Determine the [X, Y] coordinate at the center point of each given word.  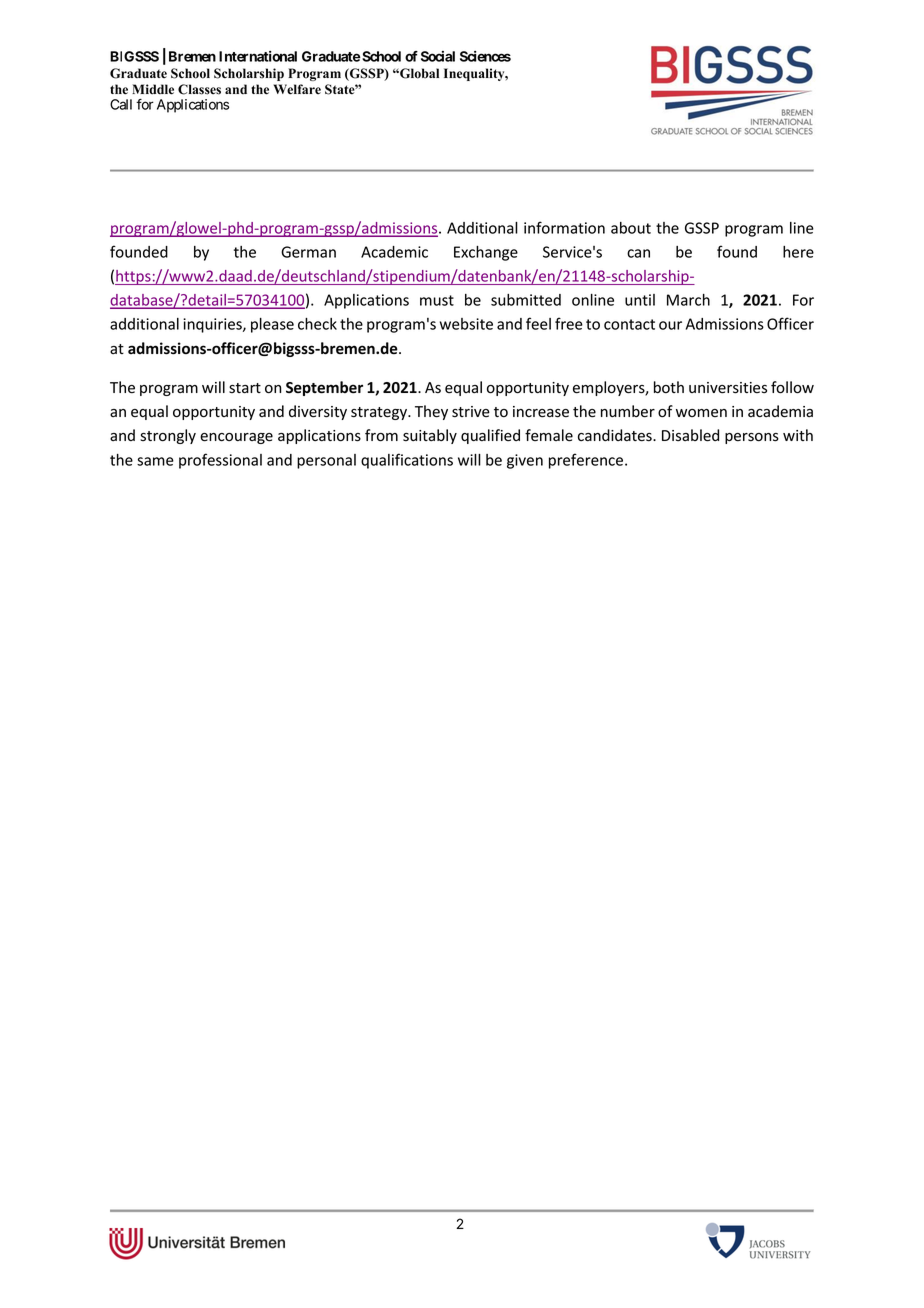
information [564, 227]
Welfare [297, 89]
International [258, 56]
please [272, 325]
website [466, 324]
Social [438, 56]
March [688, 300]
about [631, 228]
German [308, 252]
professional [220, 461]
